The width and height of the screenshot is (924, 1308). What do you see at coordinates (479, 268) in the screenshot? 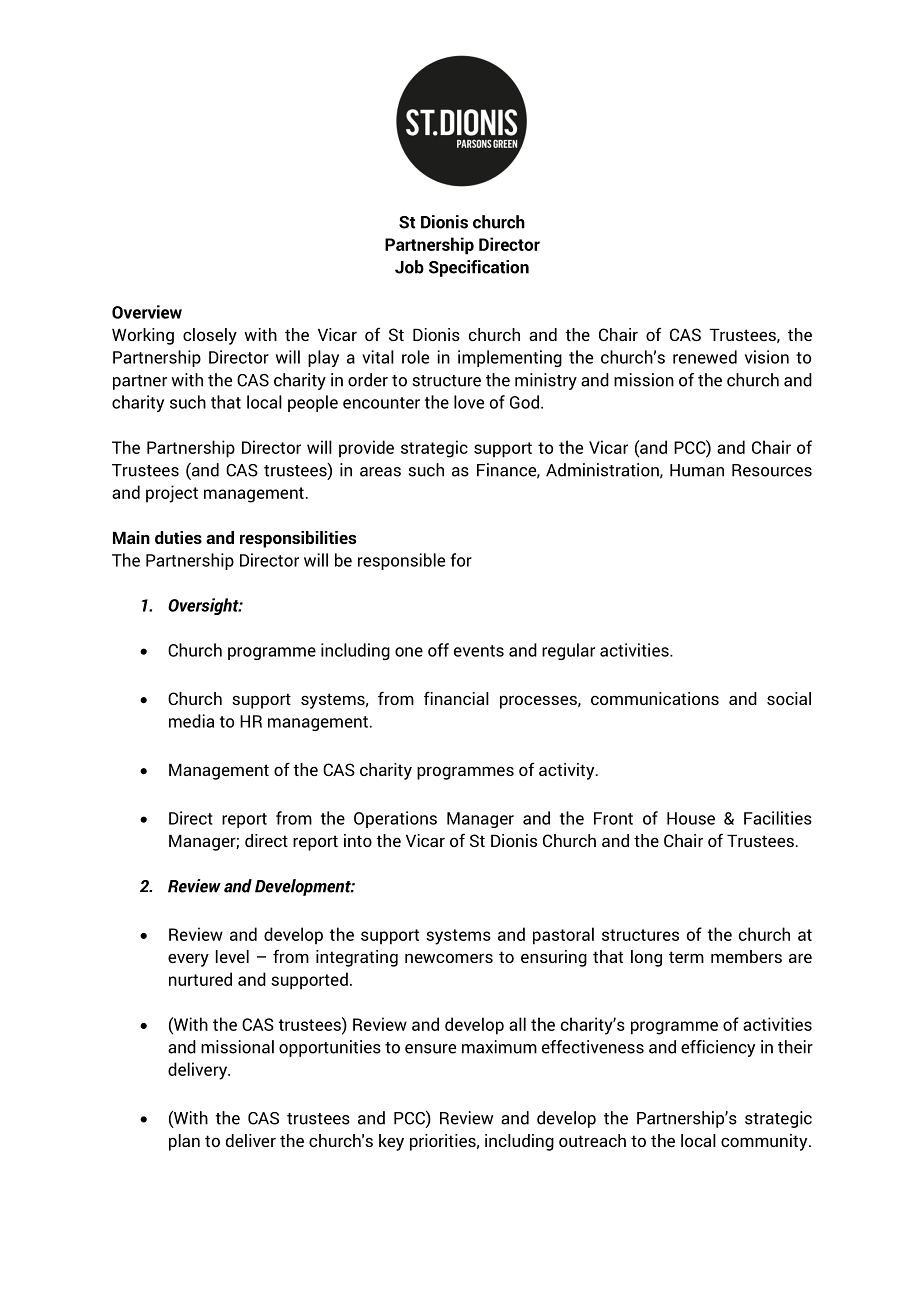
I see `Specification` at bounding box center [479, 268].
